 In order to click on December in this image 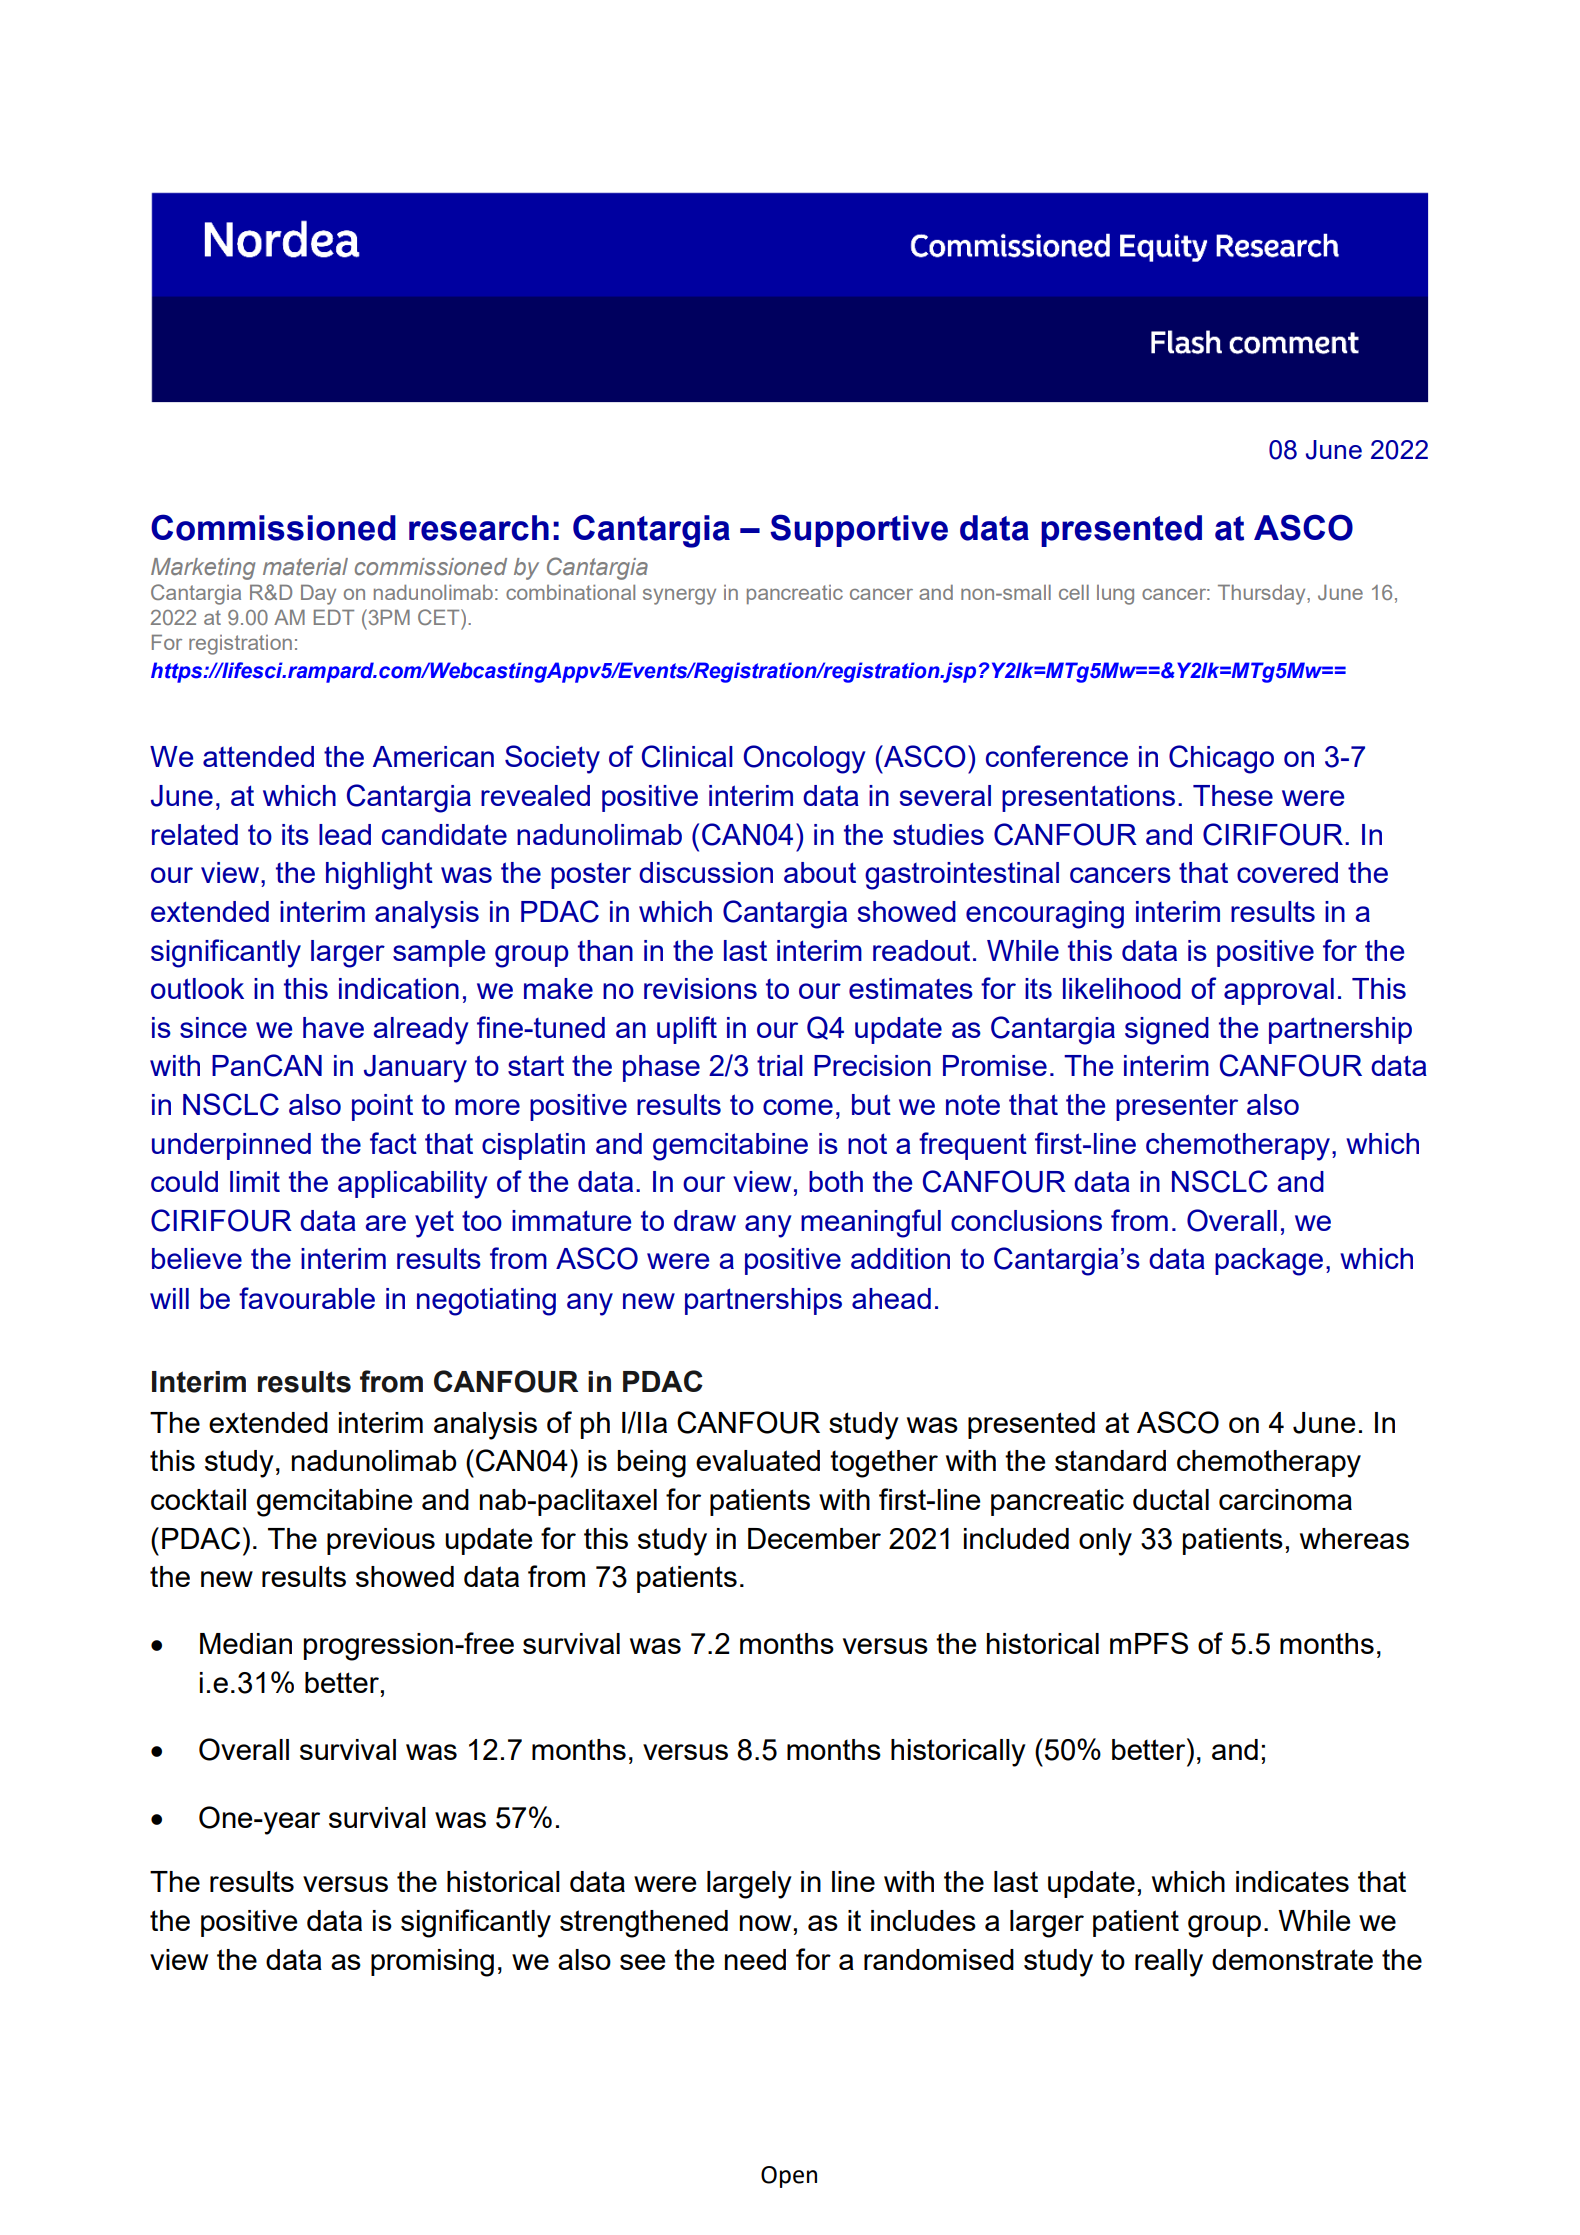, I will do `click(814, 1538)`.
